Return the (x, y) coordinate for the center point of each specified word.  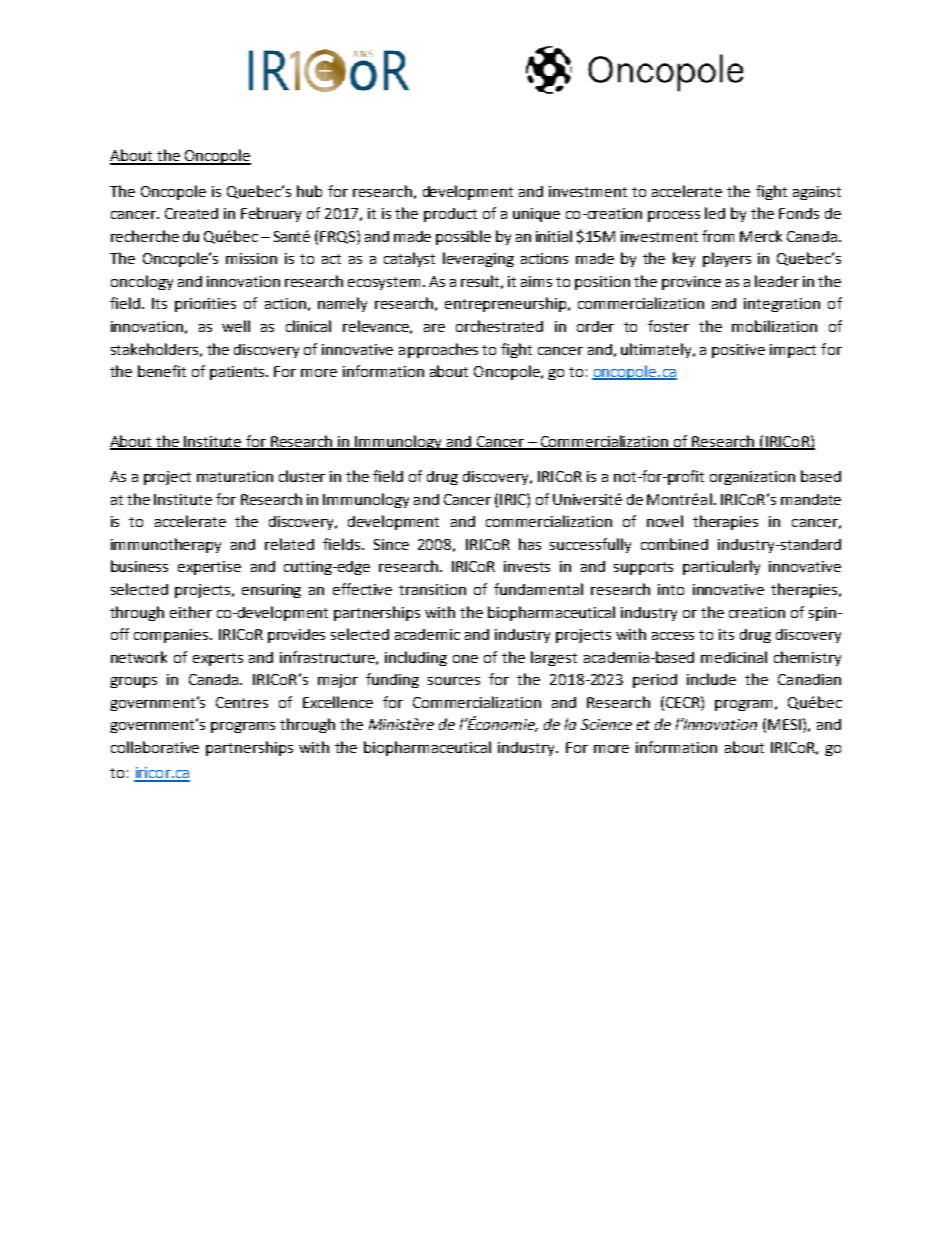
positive (738, 351)
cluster (302, 476)
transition (432, 589)
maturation (235, 476)
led (715, 213)
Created (191, 213)
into (671, 589)
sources (454, 681)
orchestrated (499, 326)
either (191, 612)
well (236, 326)
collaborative (155, 747)
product (450, 215)
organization (752, 478)
